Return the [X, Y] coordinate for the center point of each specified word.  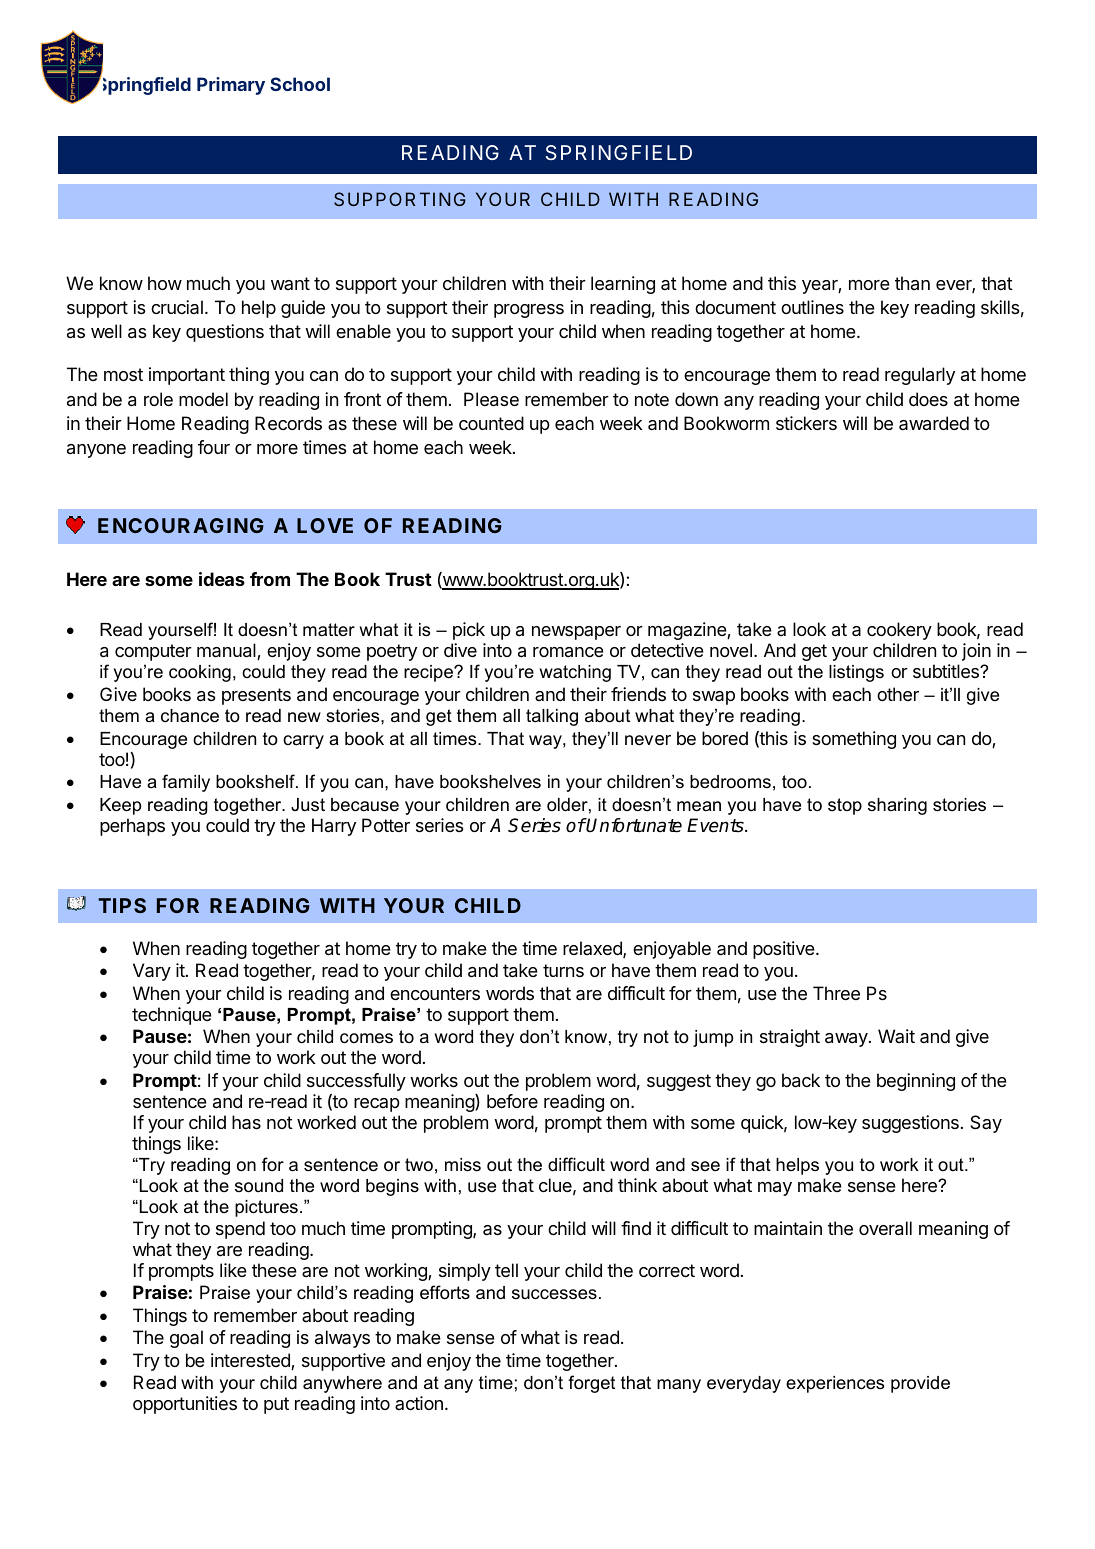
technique [172, 1016]
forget [591, 1384]
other [898, 694]
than [912, 283]
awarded [934, 423]
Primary [231, 86]
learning [623, 285]
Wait [896, 1036]
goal [186, 1339]
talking [552, 717]
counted [491, 423]
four [214, 447]
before [512, 1101]
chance [190, 716]
